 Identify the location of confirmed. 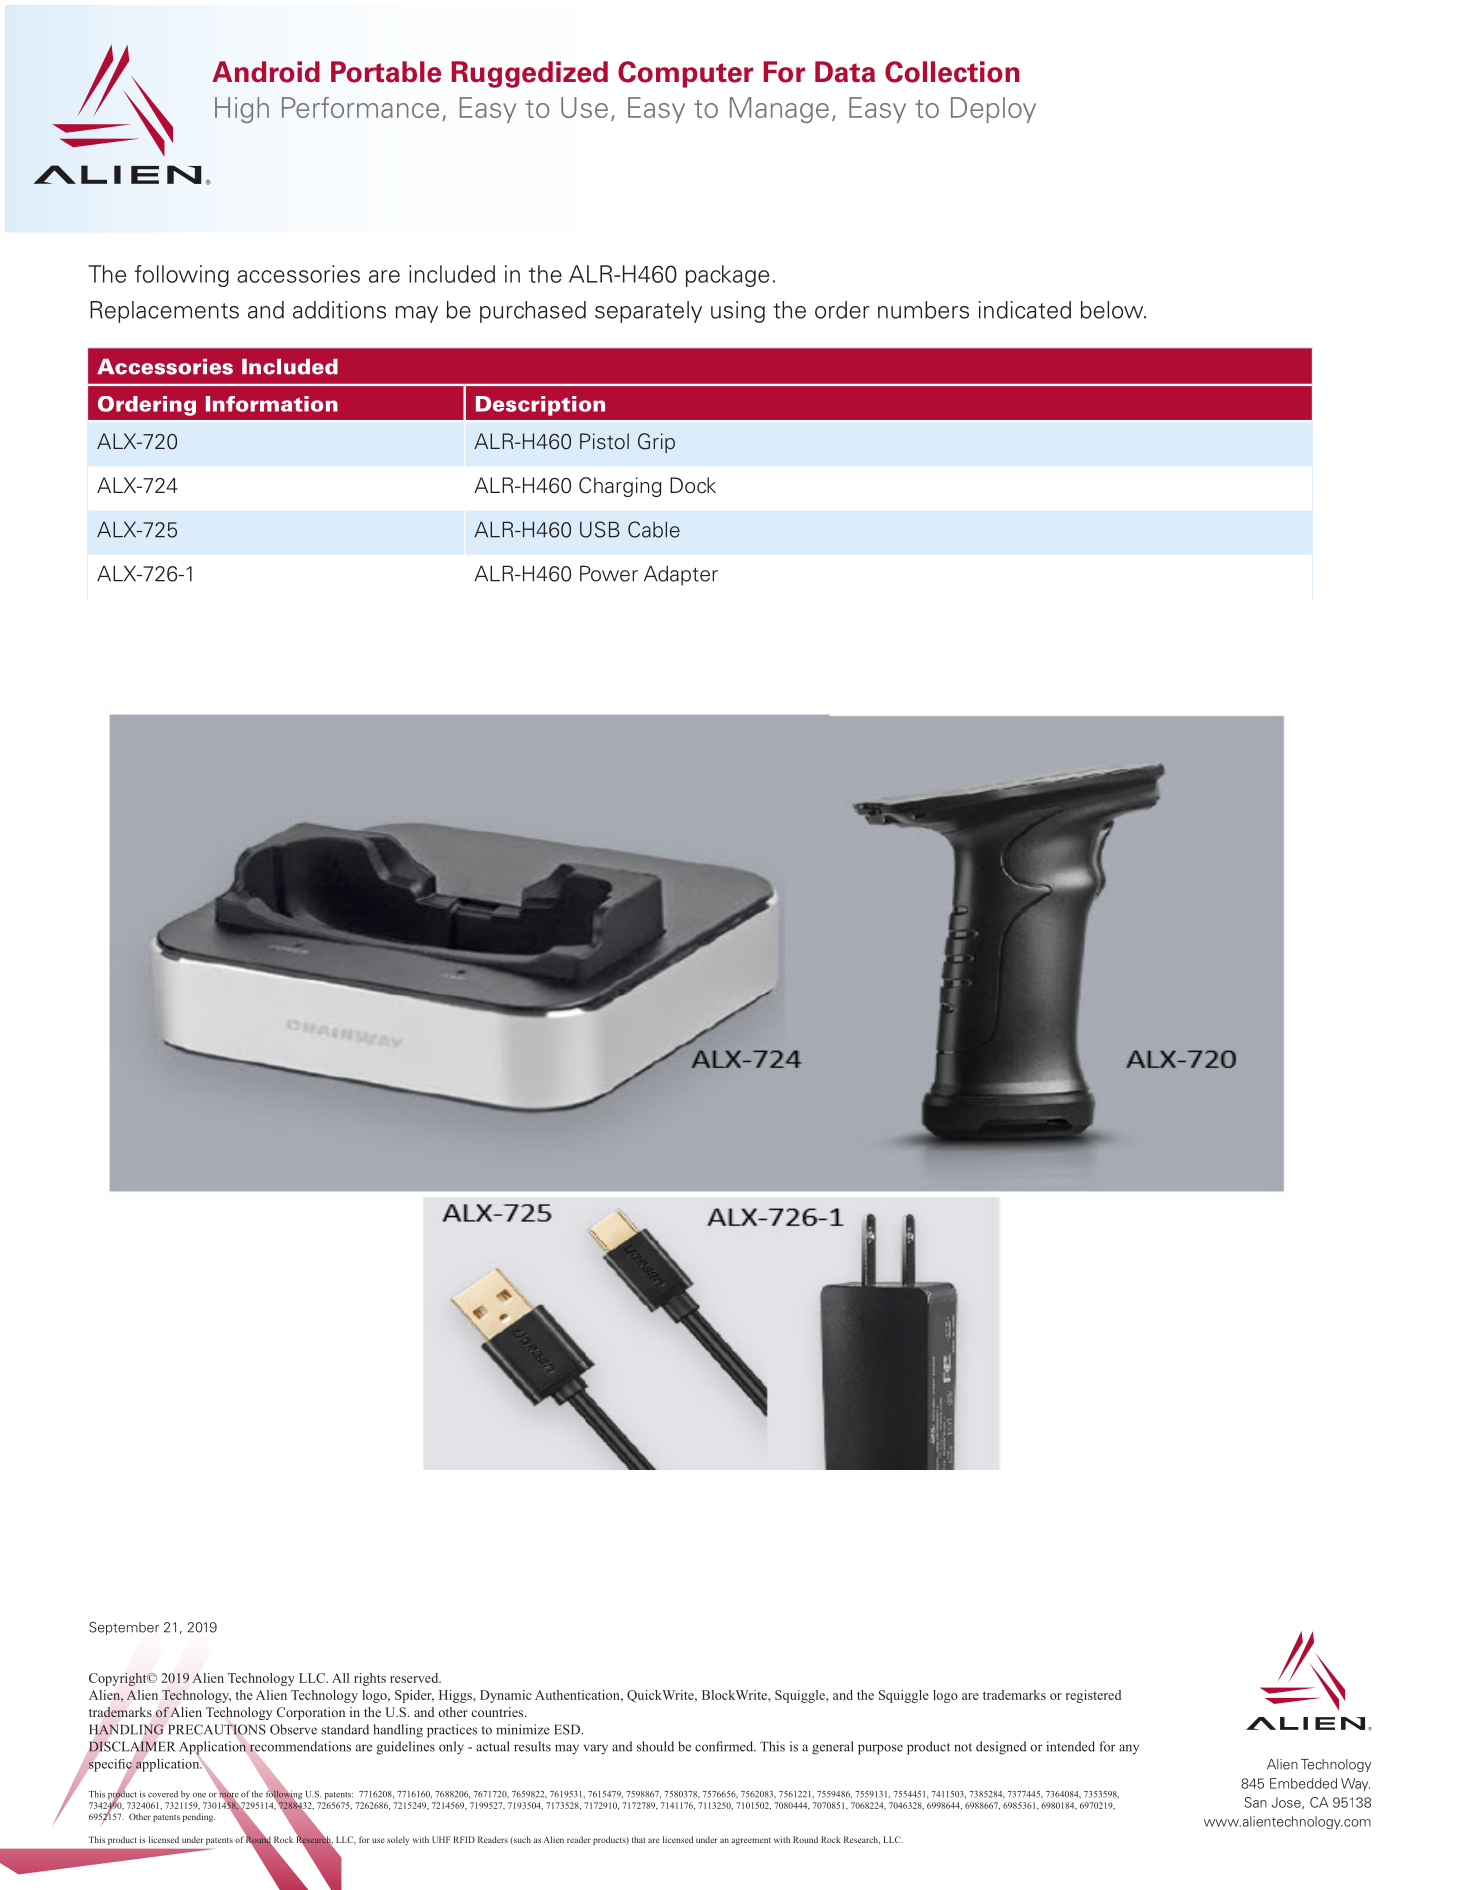
(725, 1746).
